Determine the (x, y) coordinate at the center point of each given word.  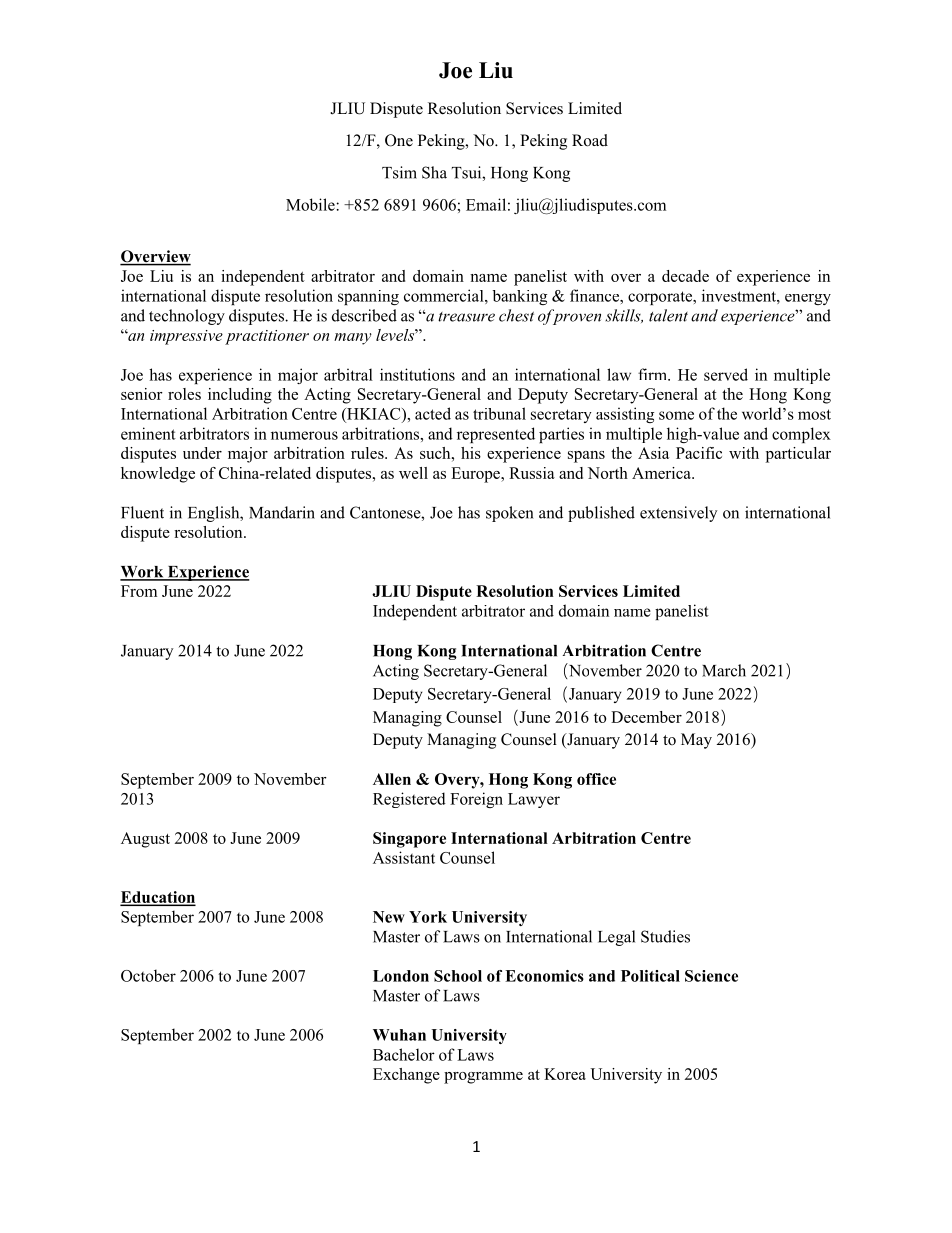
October (148, 975)
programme (483, 1078)
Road (590, 140)
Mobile (311, 204)
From (139, 591)
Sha (434, 172)
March (724, 670)
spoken (510, 514)
